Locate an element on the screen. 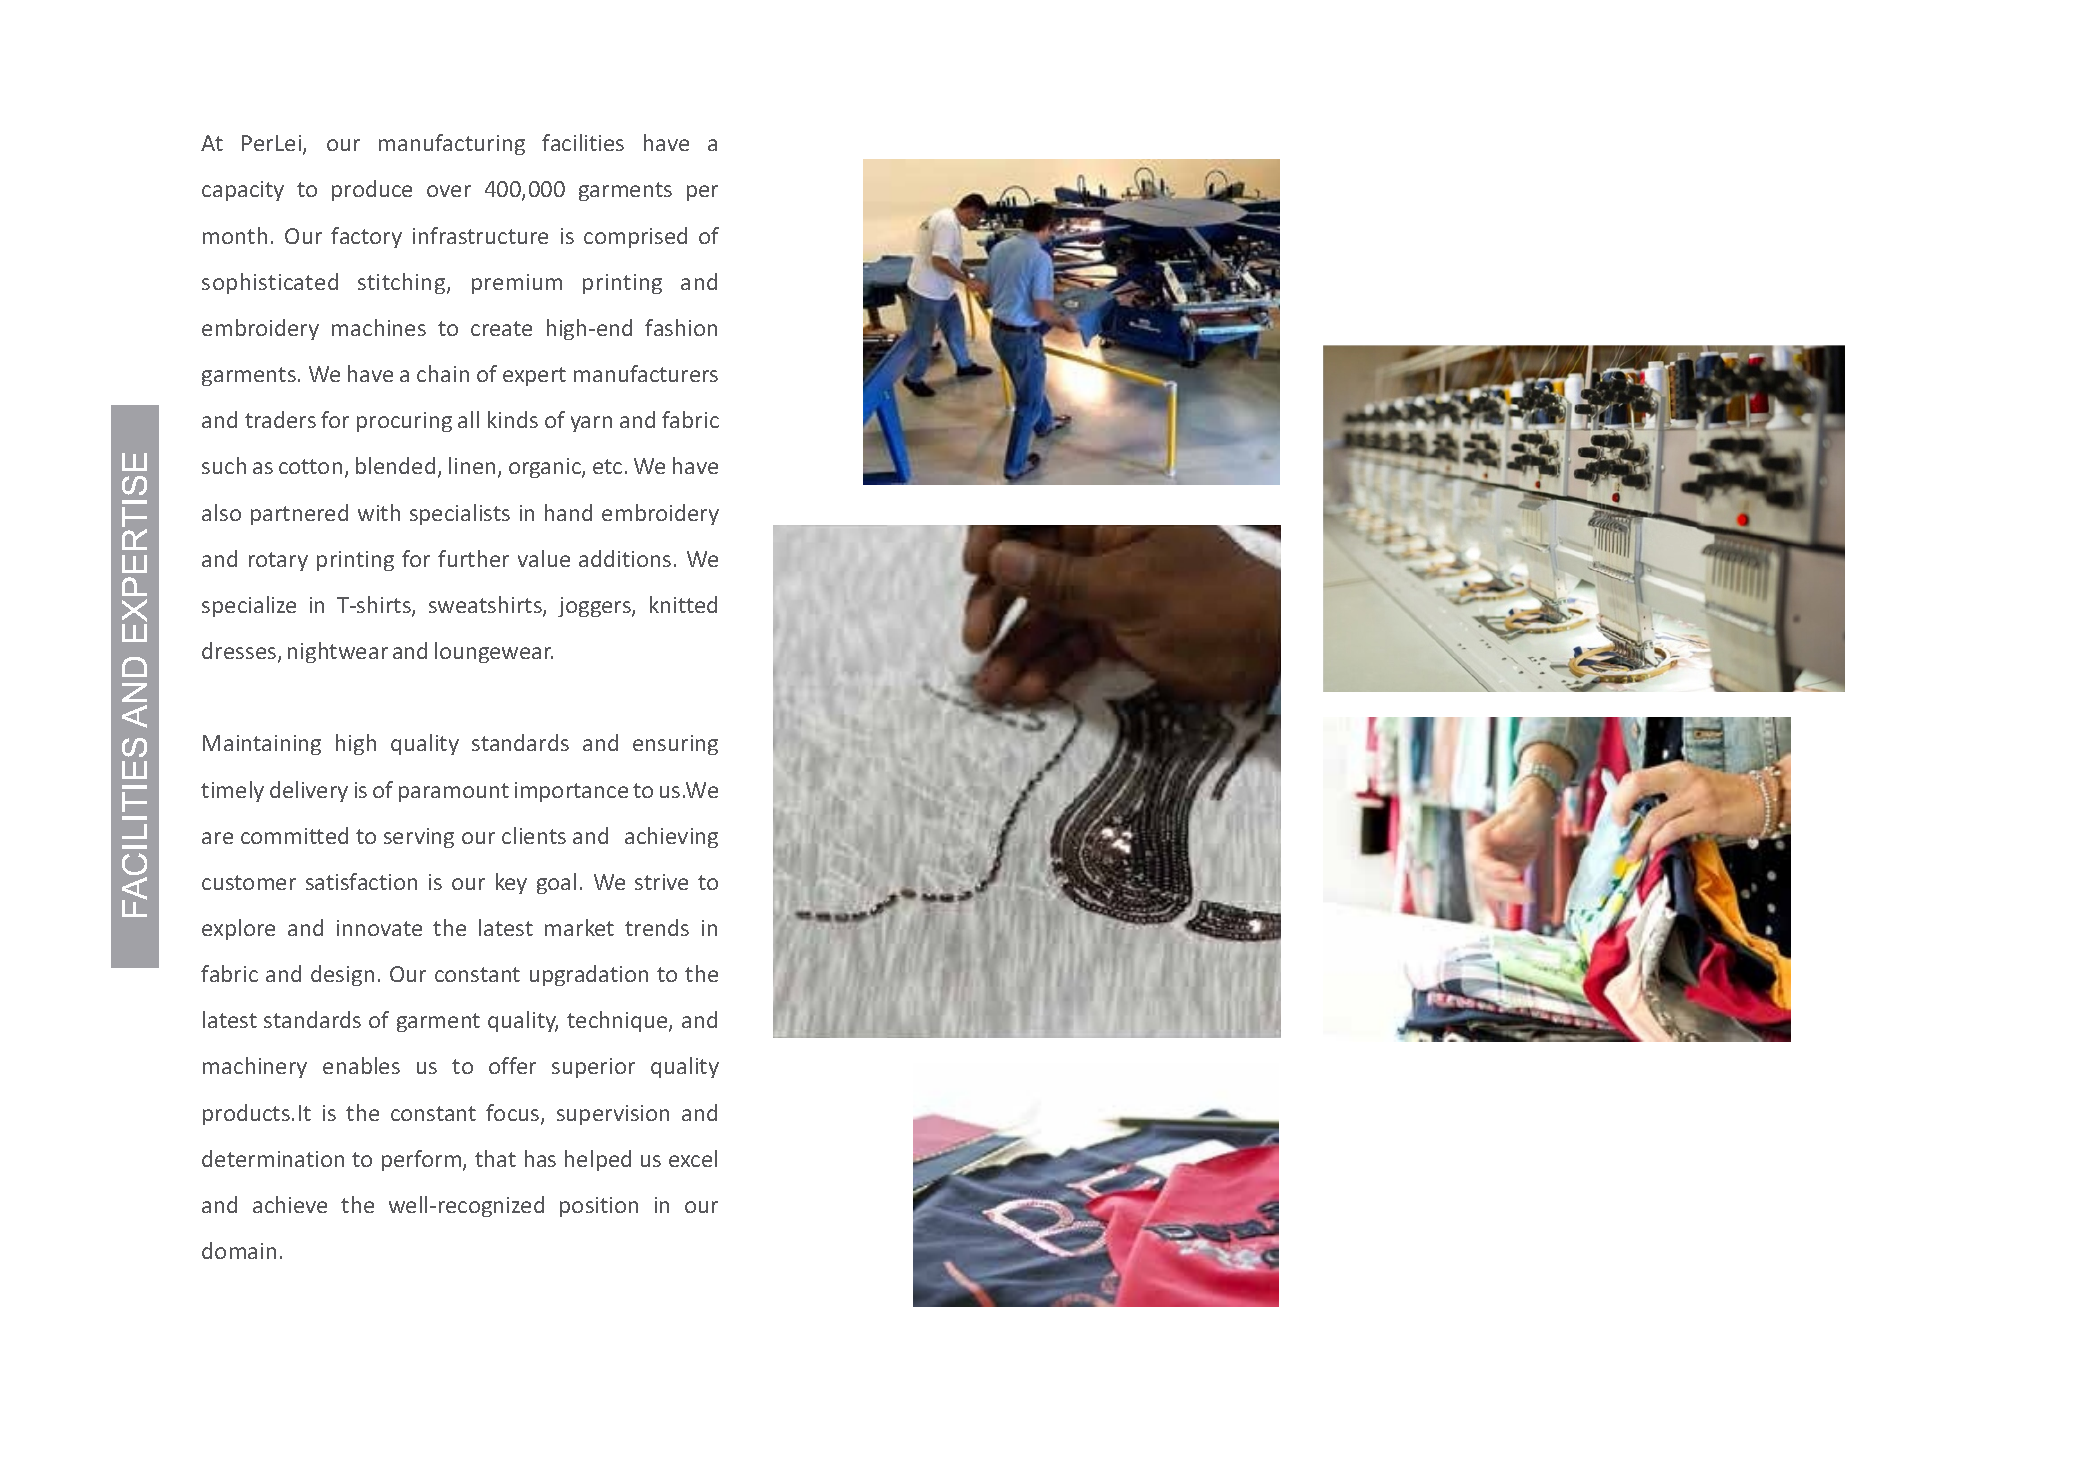 The height and width of the screenshot is (1478, 2090). etc is located at coordinates (607, 466).
